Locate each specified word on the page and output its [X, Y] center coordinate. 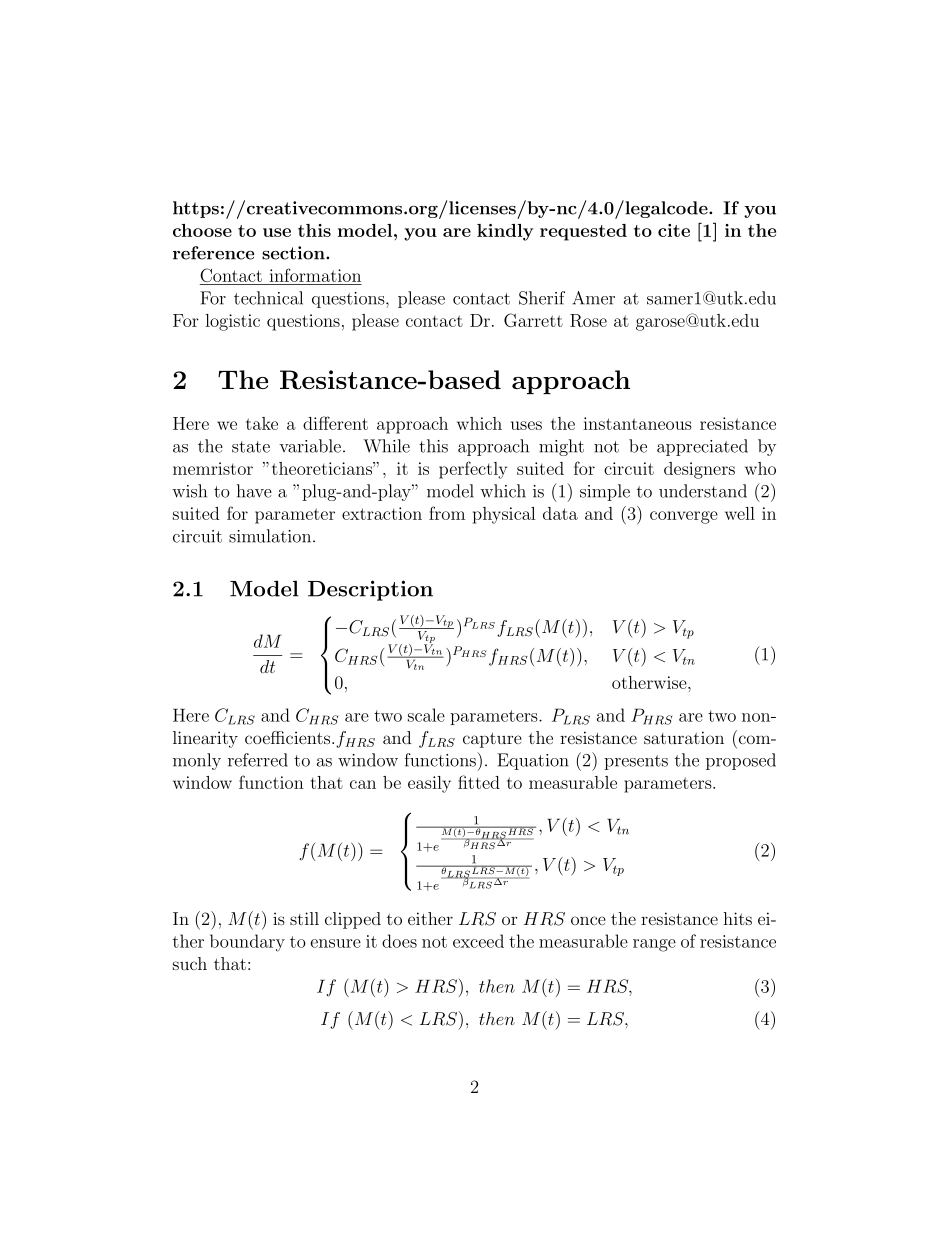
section [294, 253]
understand [703, 491]
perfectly [473, 470]
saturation [684, 737]
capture [492, 740]
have [254, 491]
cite [674, 230]
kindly [505, 232]
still [304, 918]
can [363, 784]
